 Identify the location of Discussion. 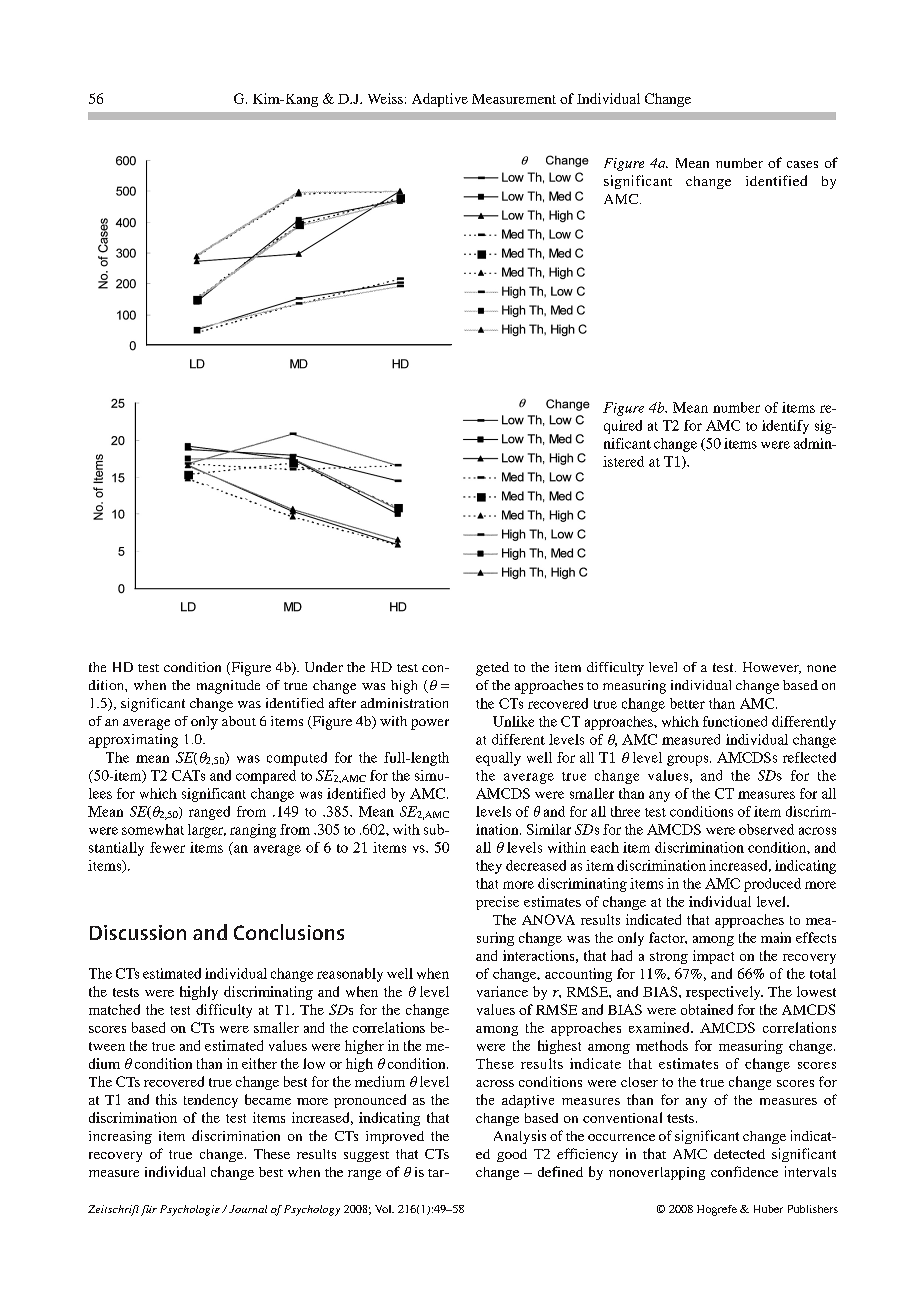
(138, 932).
